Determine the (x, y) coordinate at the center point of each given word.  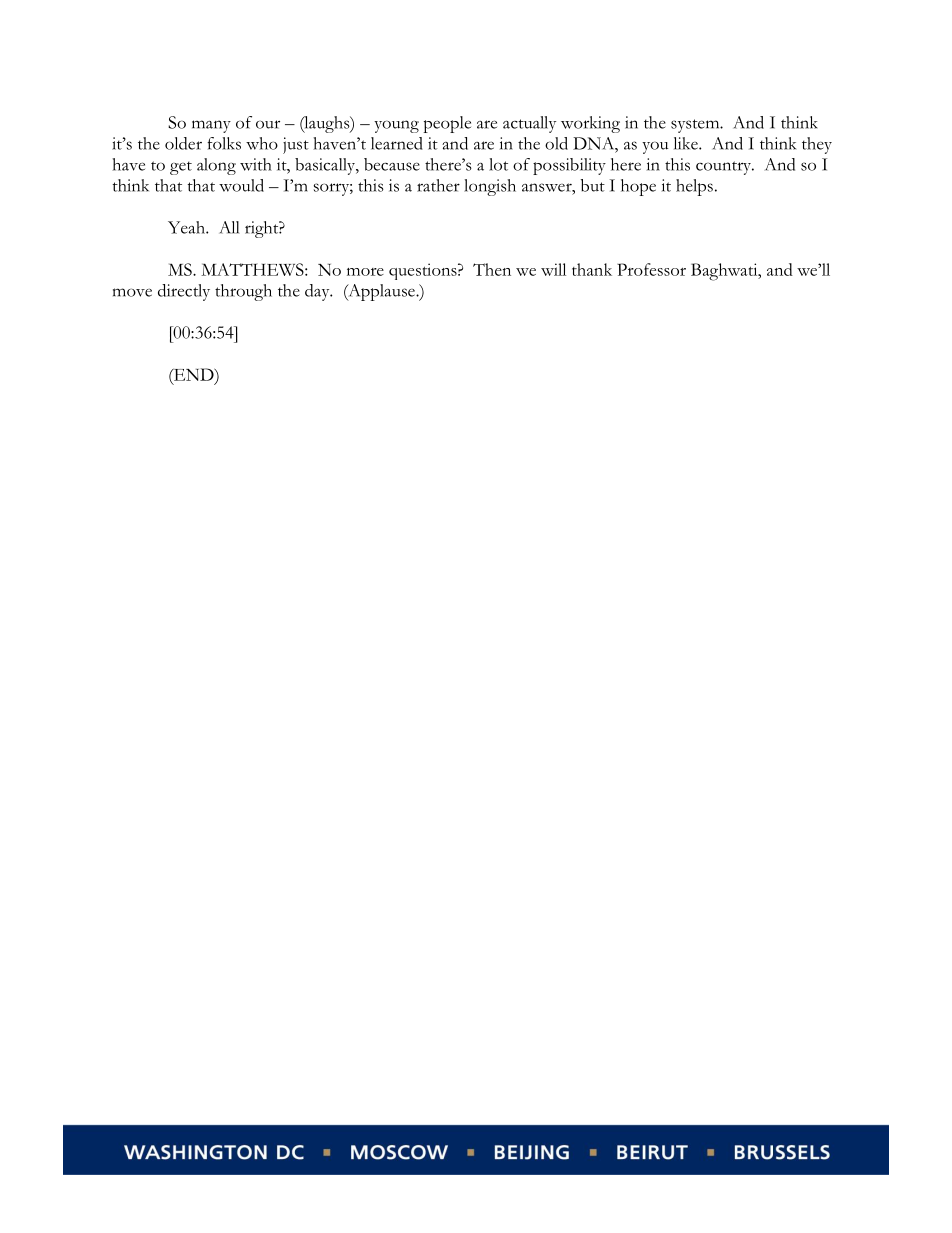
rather (438, 185)
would (241, 185)
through (243, 292)
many (211, 126)
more (365, 272)
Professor (651, 269)
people (447, 124)
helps (694, 187)
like (687, 143)
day (318, 292)
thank (592, 269)
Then (492, 269)
